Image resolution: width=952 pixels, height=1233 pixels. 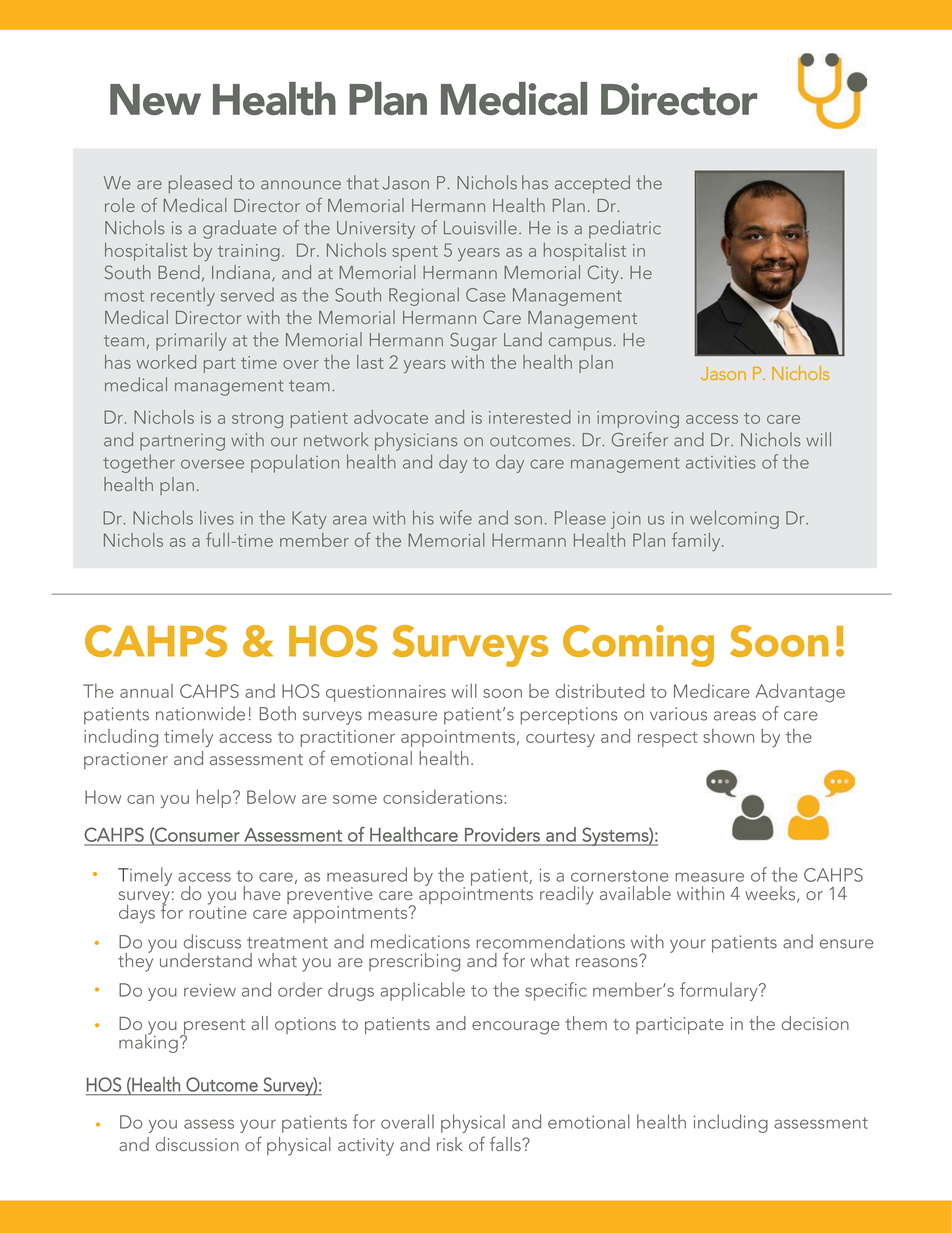 What do you see at coordinates (592, 184) in the image?
I see `accepted` at bounding box center [592, 184].
